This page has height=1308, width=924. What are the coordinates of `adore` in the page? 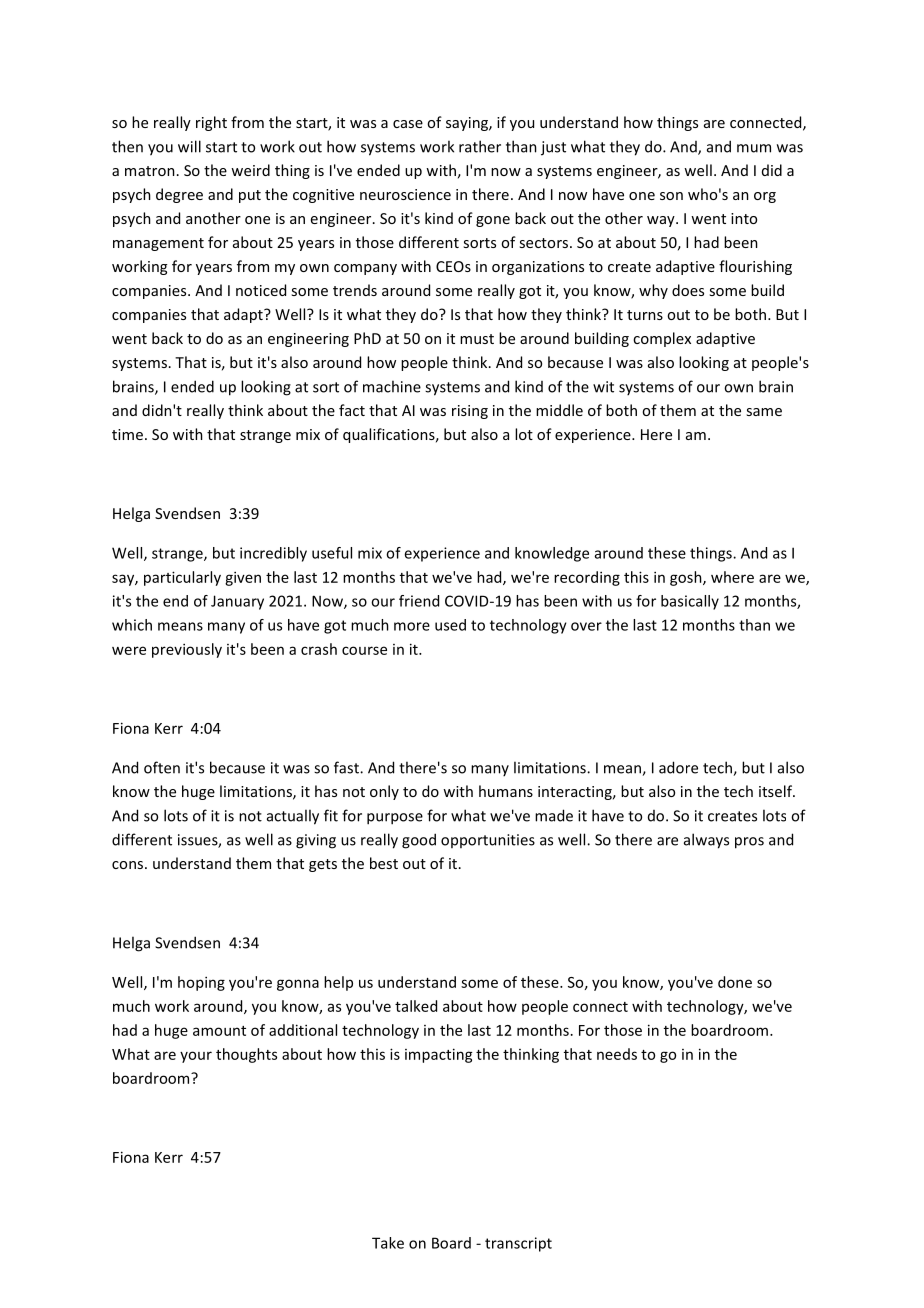 It's located at (678, 767).
